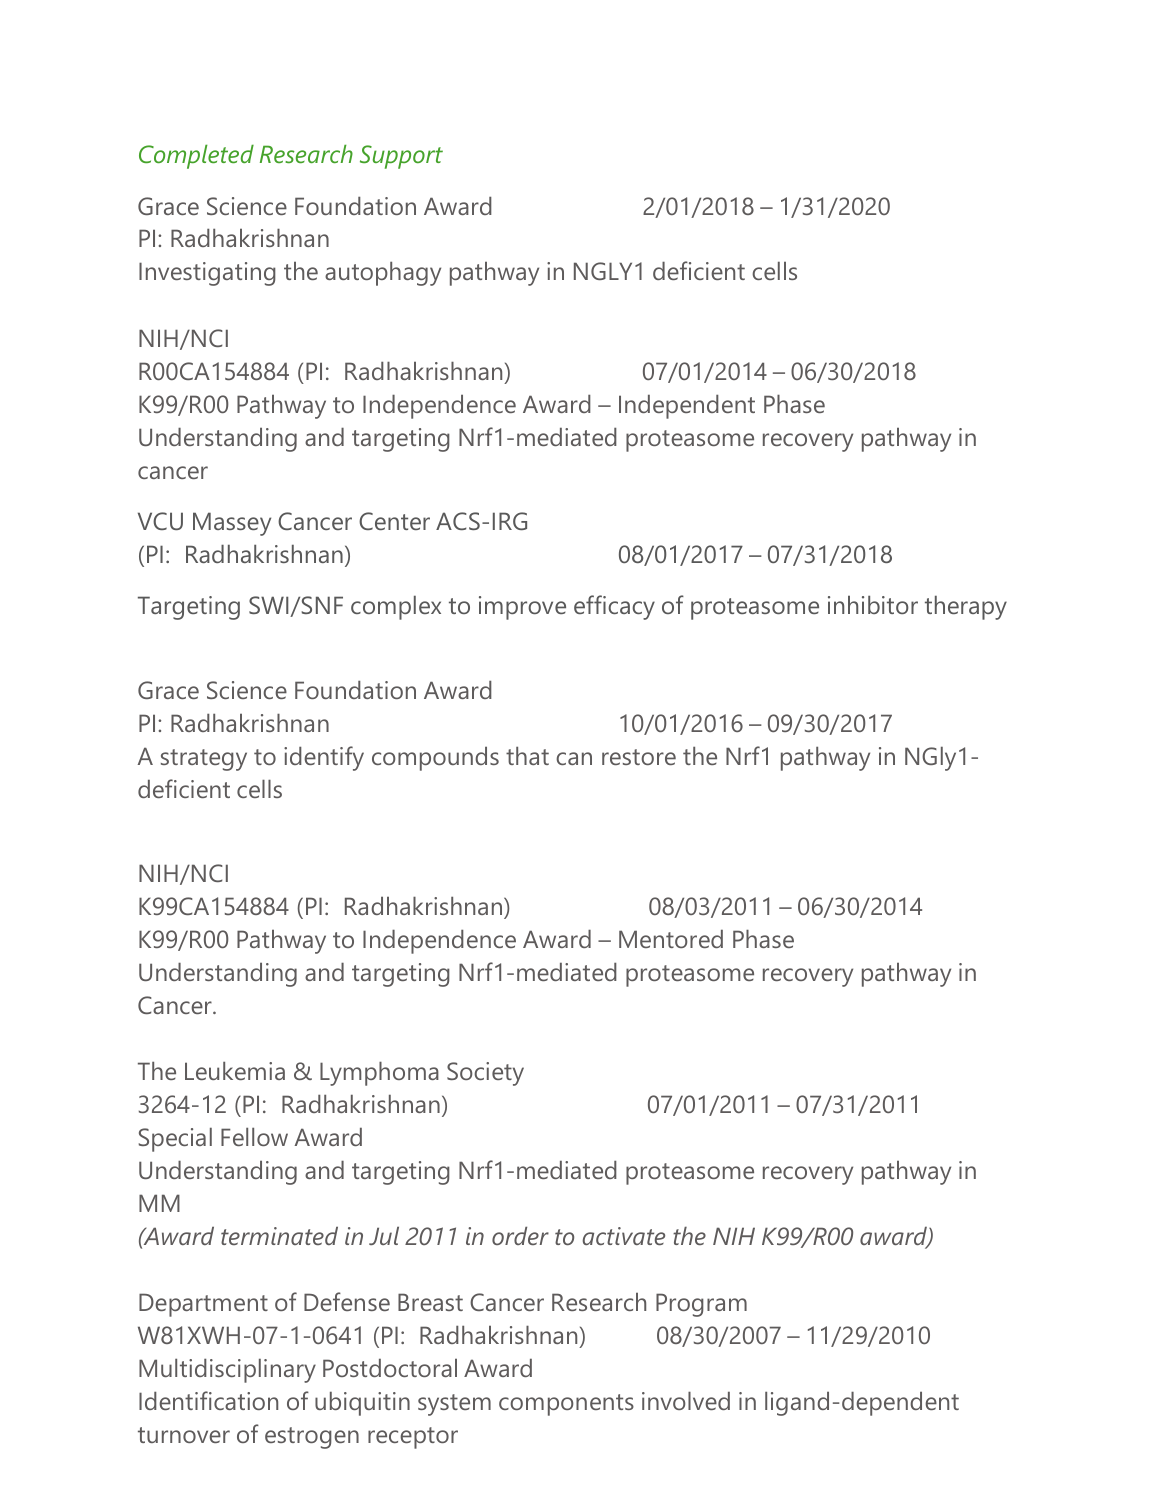 The image size is (1167, 1511). What do you see at coordinates (227, 1370) in the image?
I see `Multidisciplinary` at bounding box center [227, 1370].
